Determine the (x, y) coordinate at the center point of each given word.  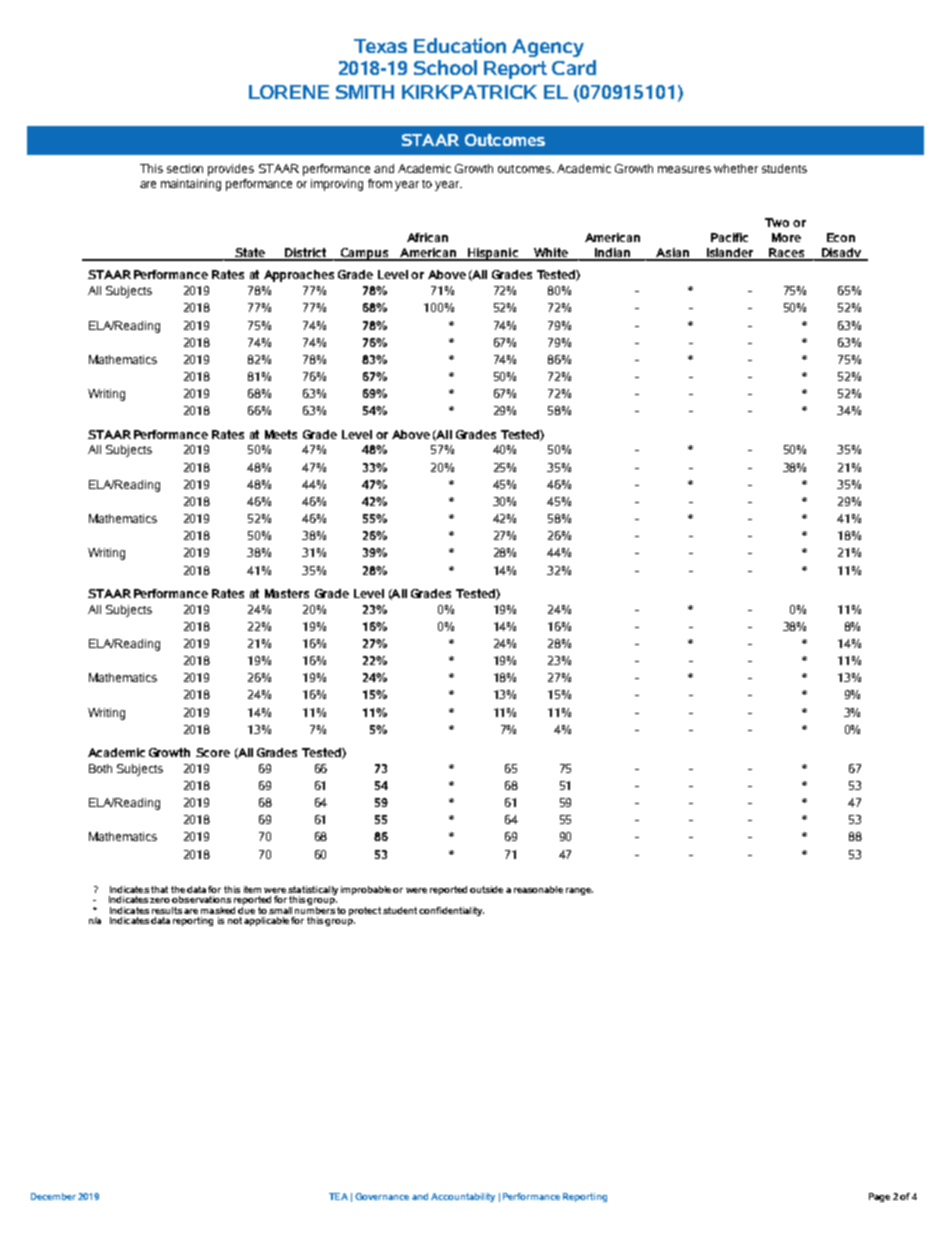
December (53, 1196)
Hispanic (493, 254)
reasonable (538, 889)
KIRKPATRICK (469, 92)
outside (486, 889)
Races (787, 254)
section (185, 168)
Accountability (463, 1197)
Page (879, 1197)
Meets (281, 434)
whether (736, 168)
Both (100, 768)
